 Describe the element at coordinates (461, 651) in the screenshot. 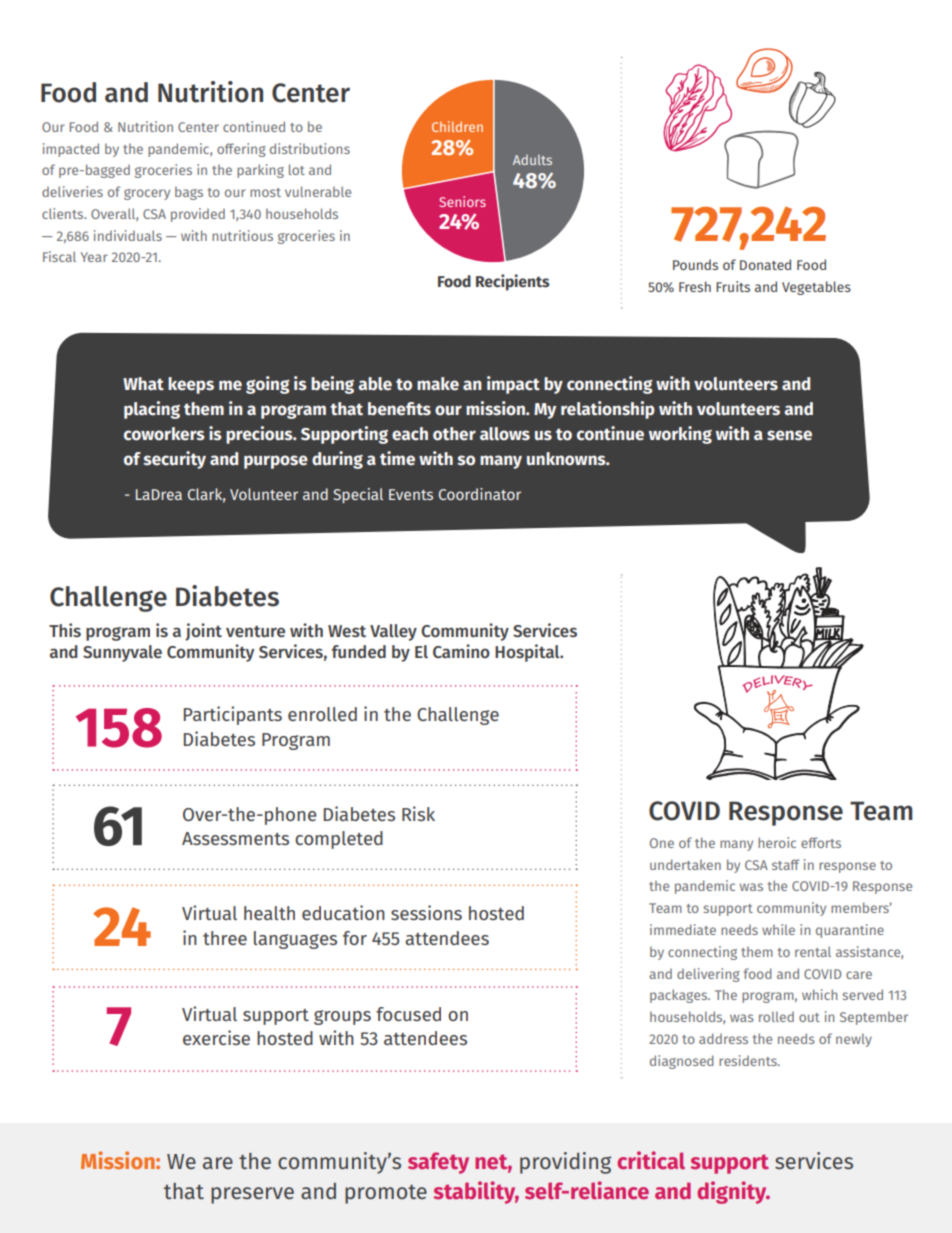

I see `Camino` at that location.
